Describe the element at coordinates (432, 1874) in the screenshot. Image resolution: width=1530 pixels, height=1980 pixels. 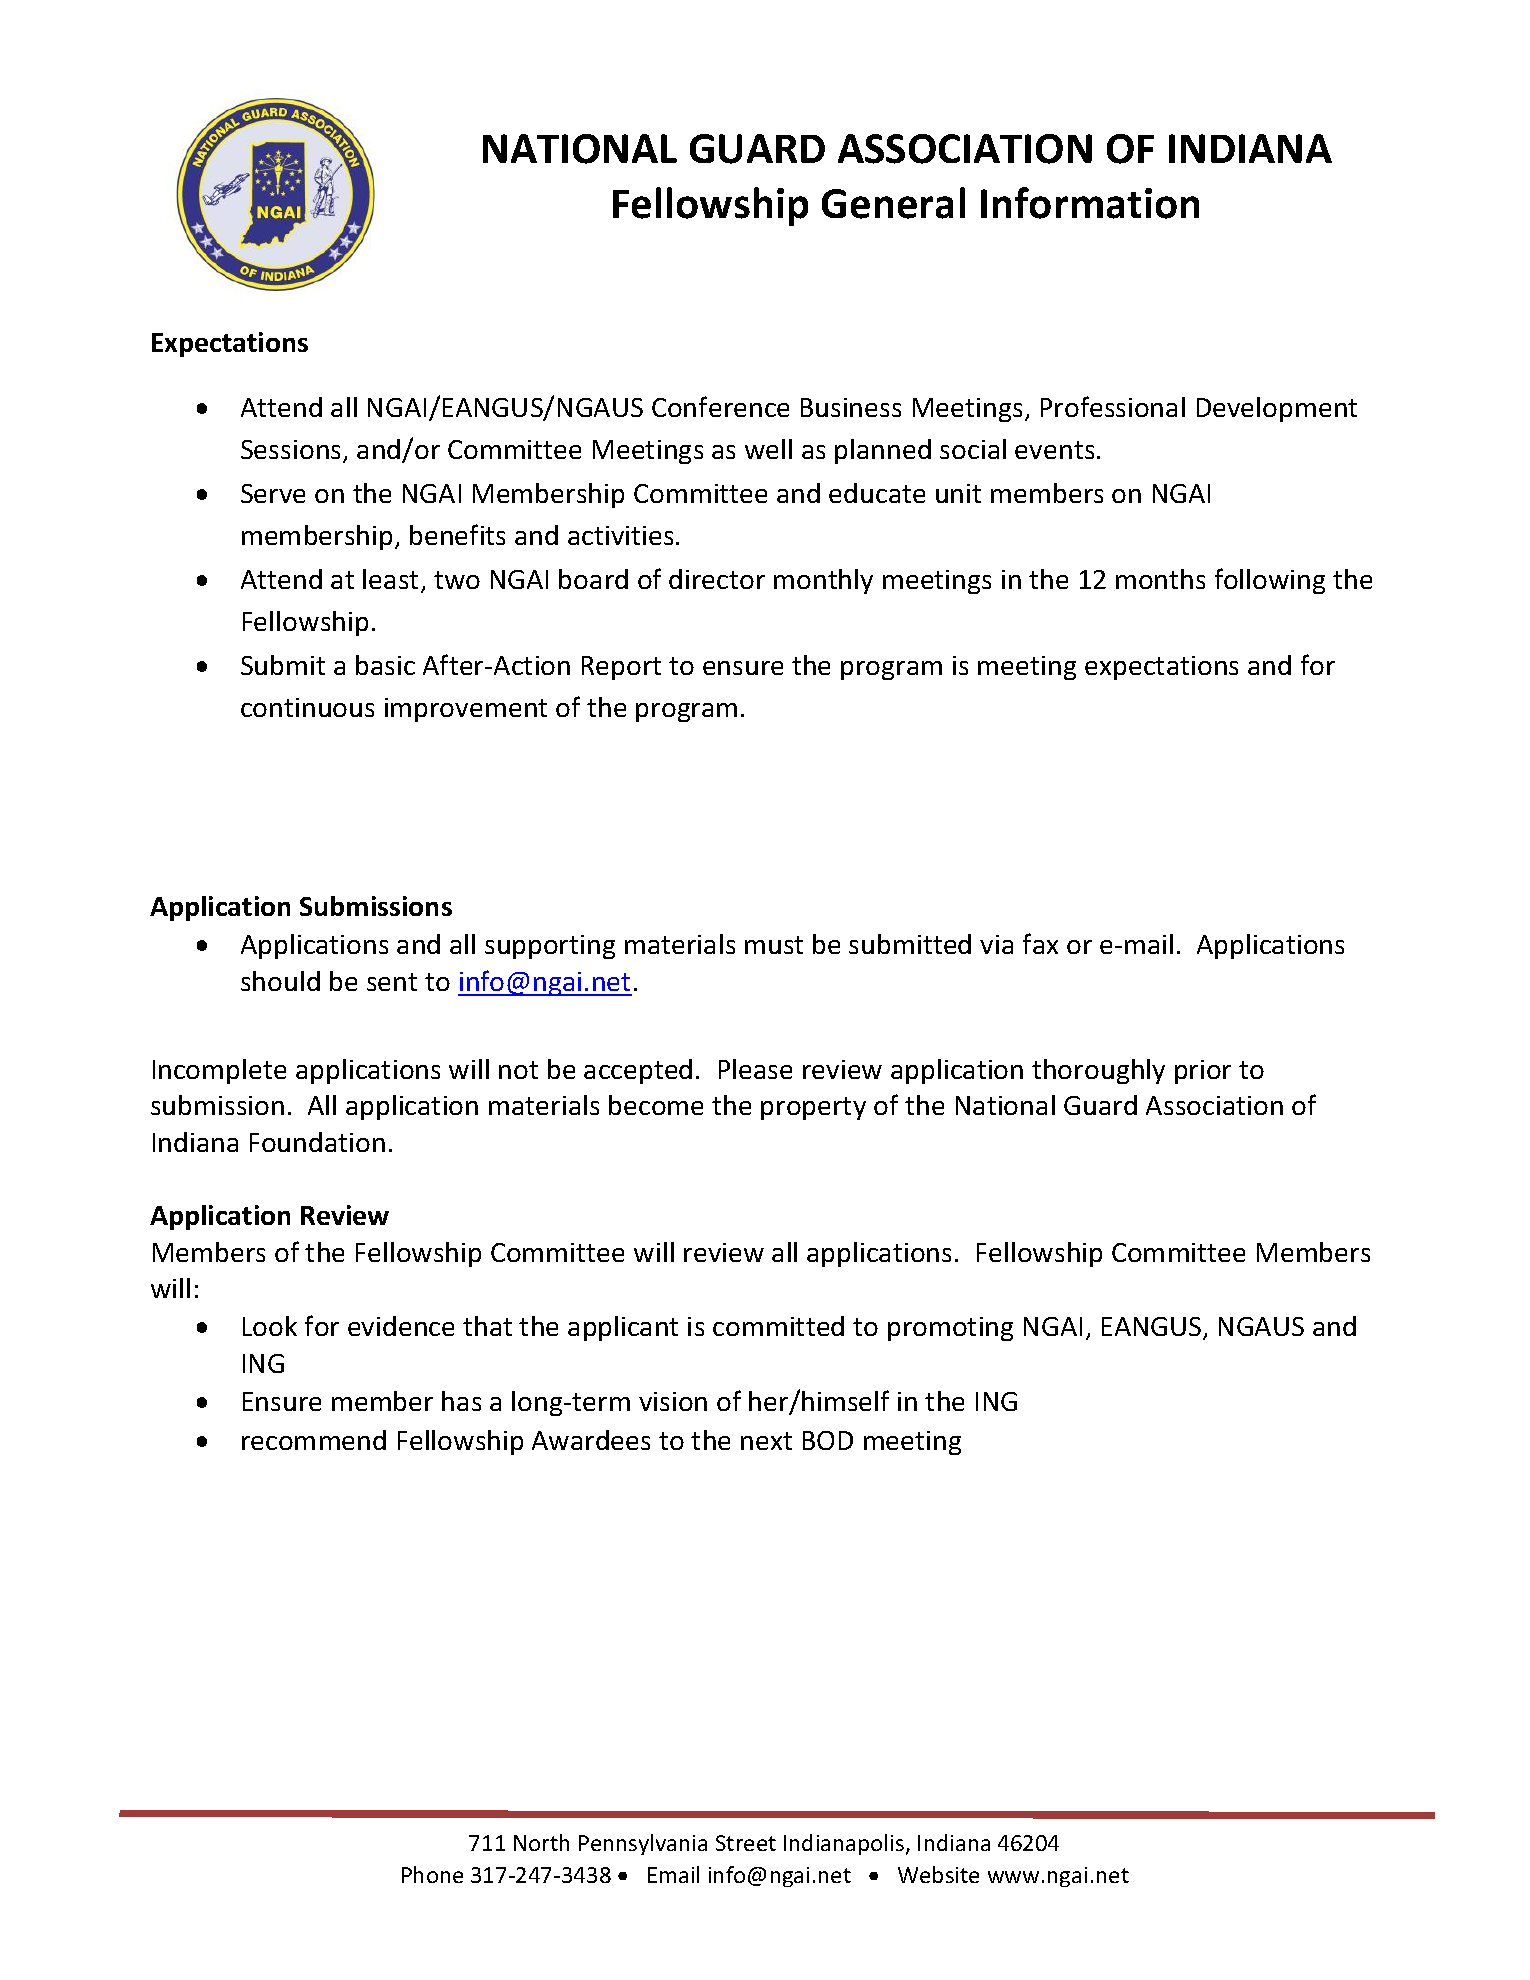
I see `Phone` at that location.
